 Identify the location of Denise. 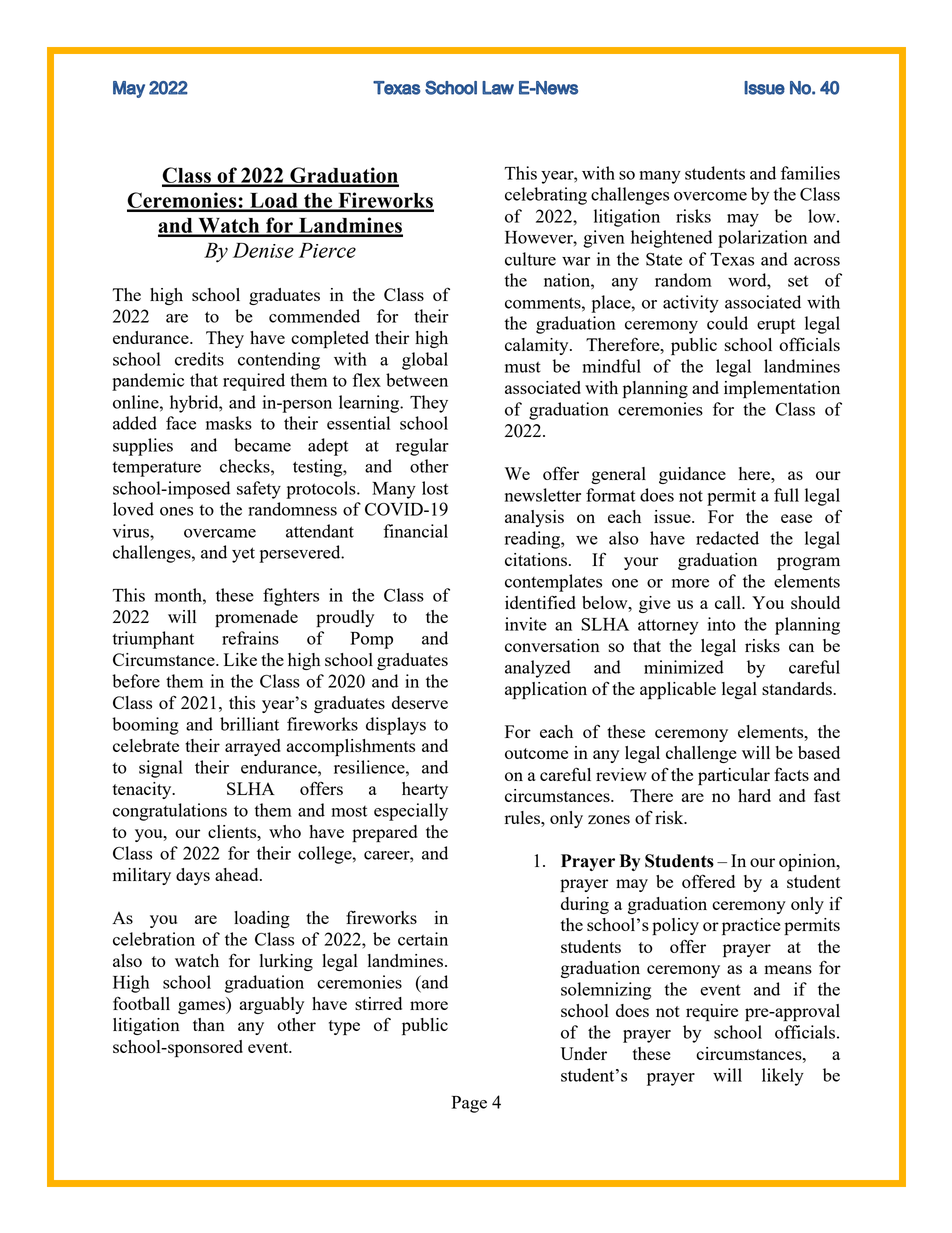
(263, 250).
